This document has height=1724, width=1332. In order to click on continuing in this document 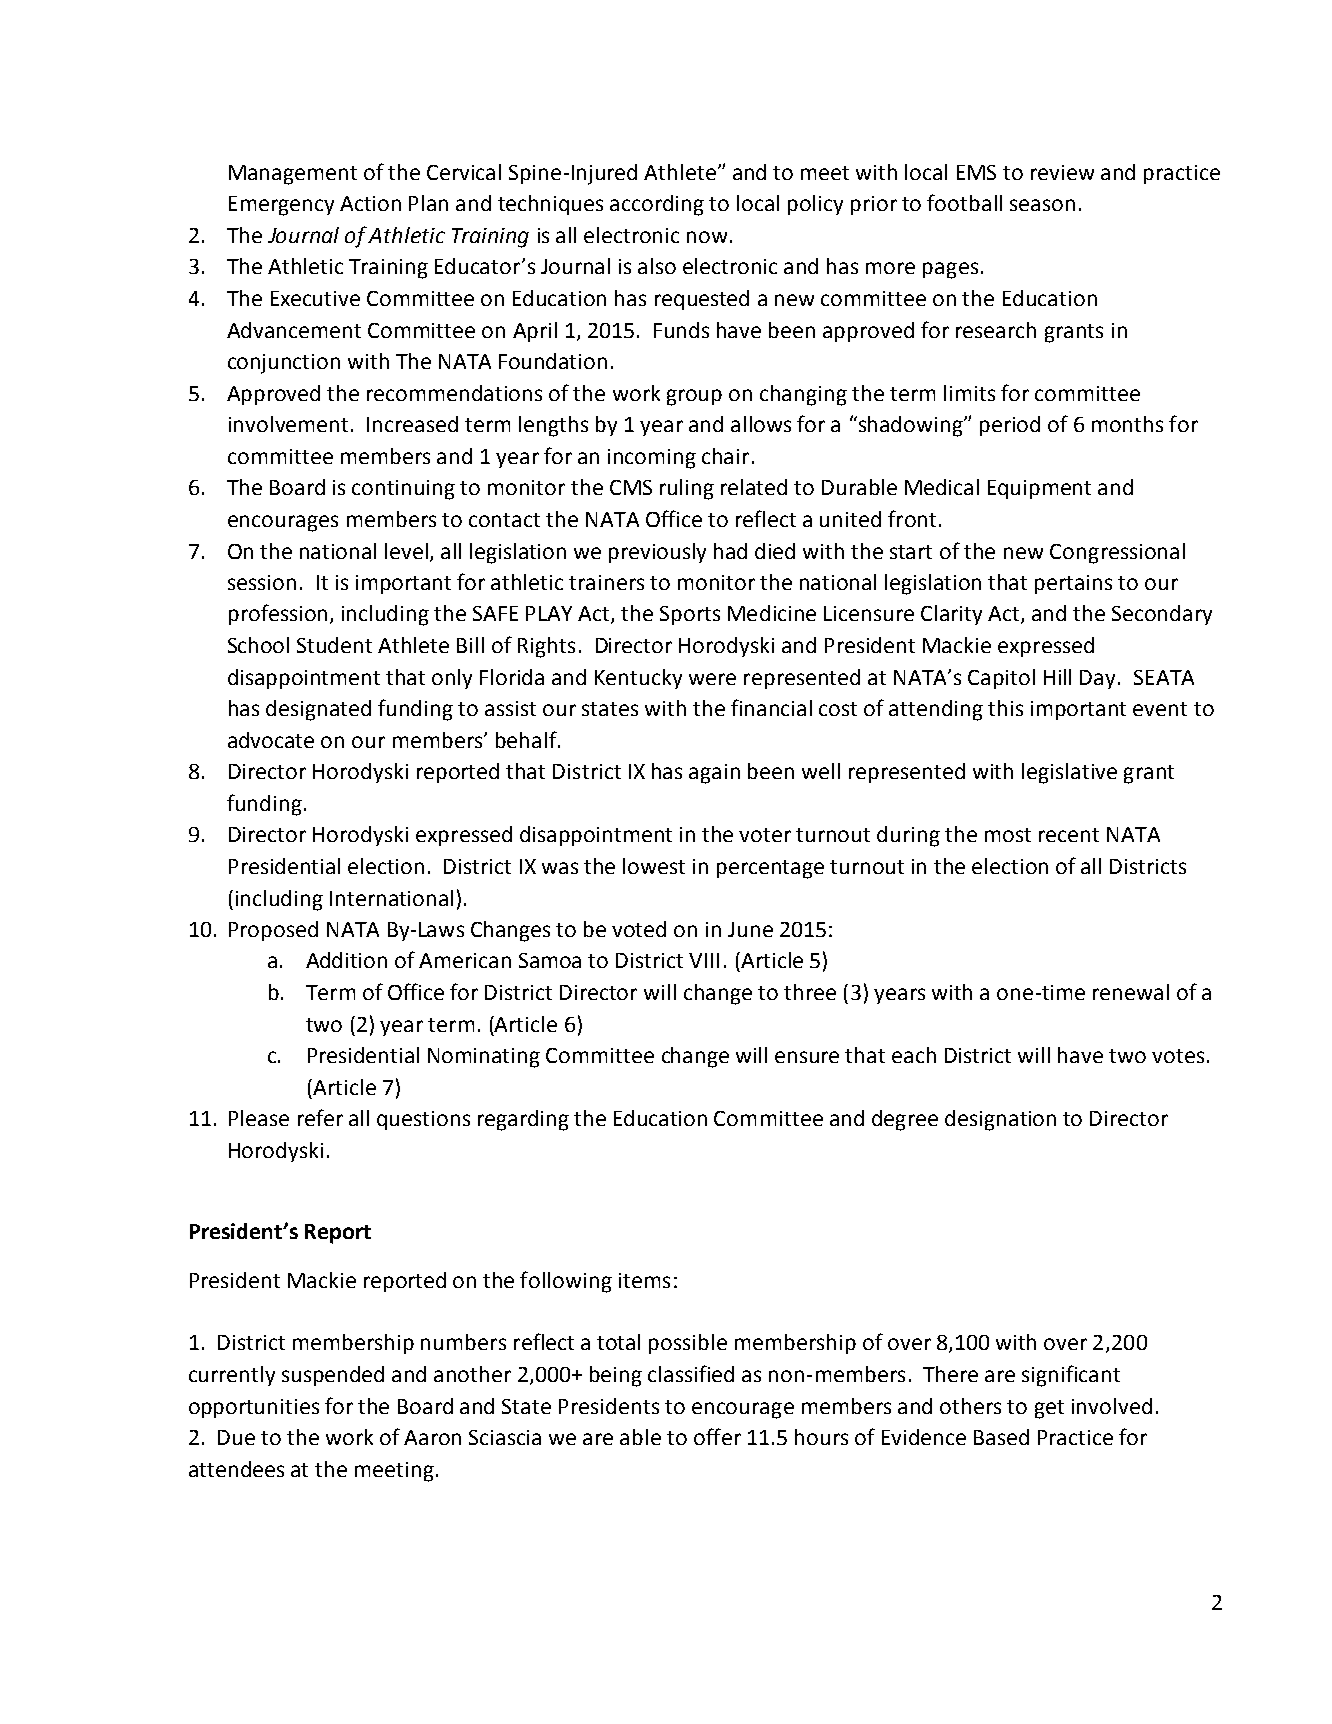, I will do `click(403, 490)`.
